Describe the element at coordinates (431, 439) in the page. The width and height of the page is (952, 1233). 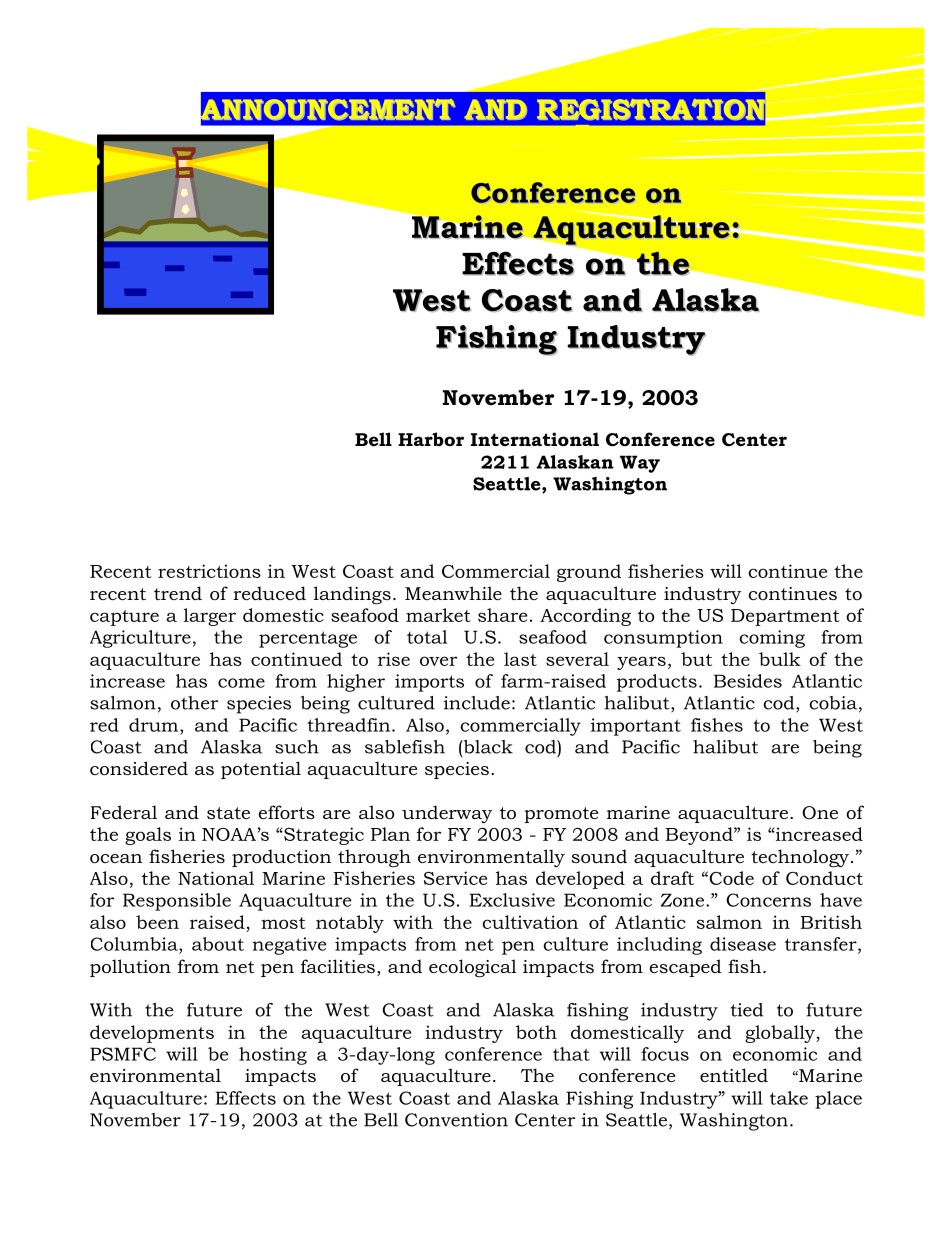
I see `Harbor` at that location.
